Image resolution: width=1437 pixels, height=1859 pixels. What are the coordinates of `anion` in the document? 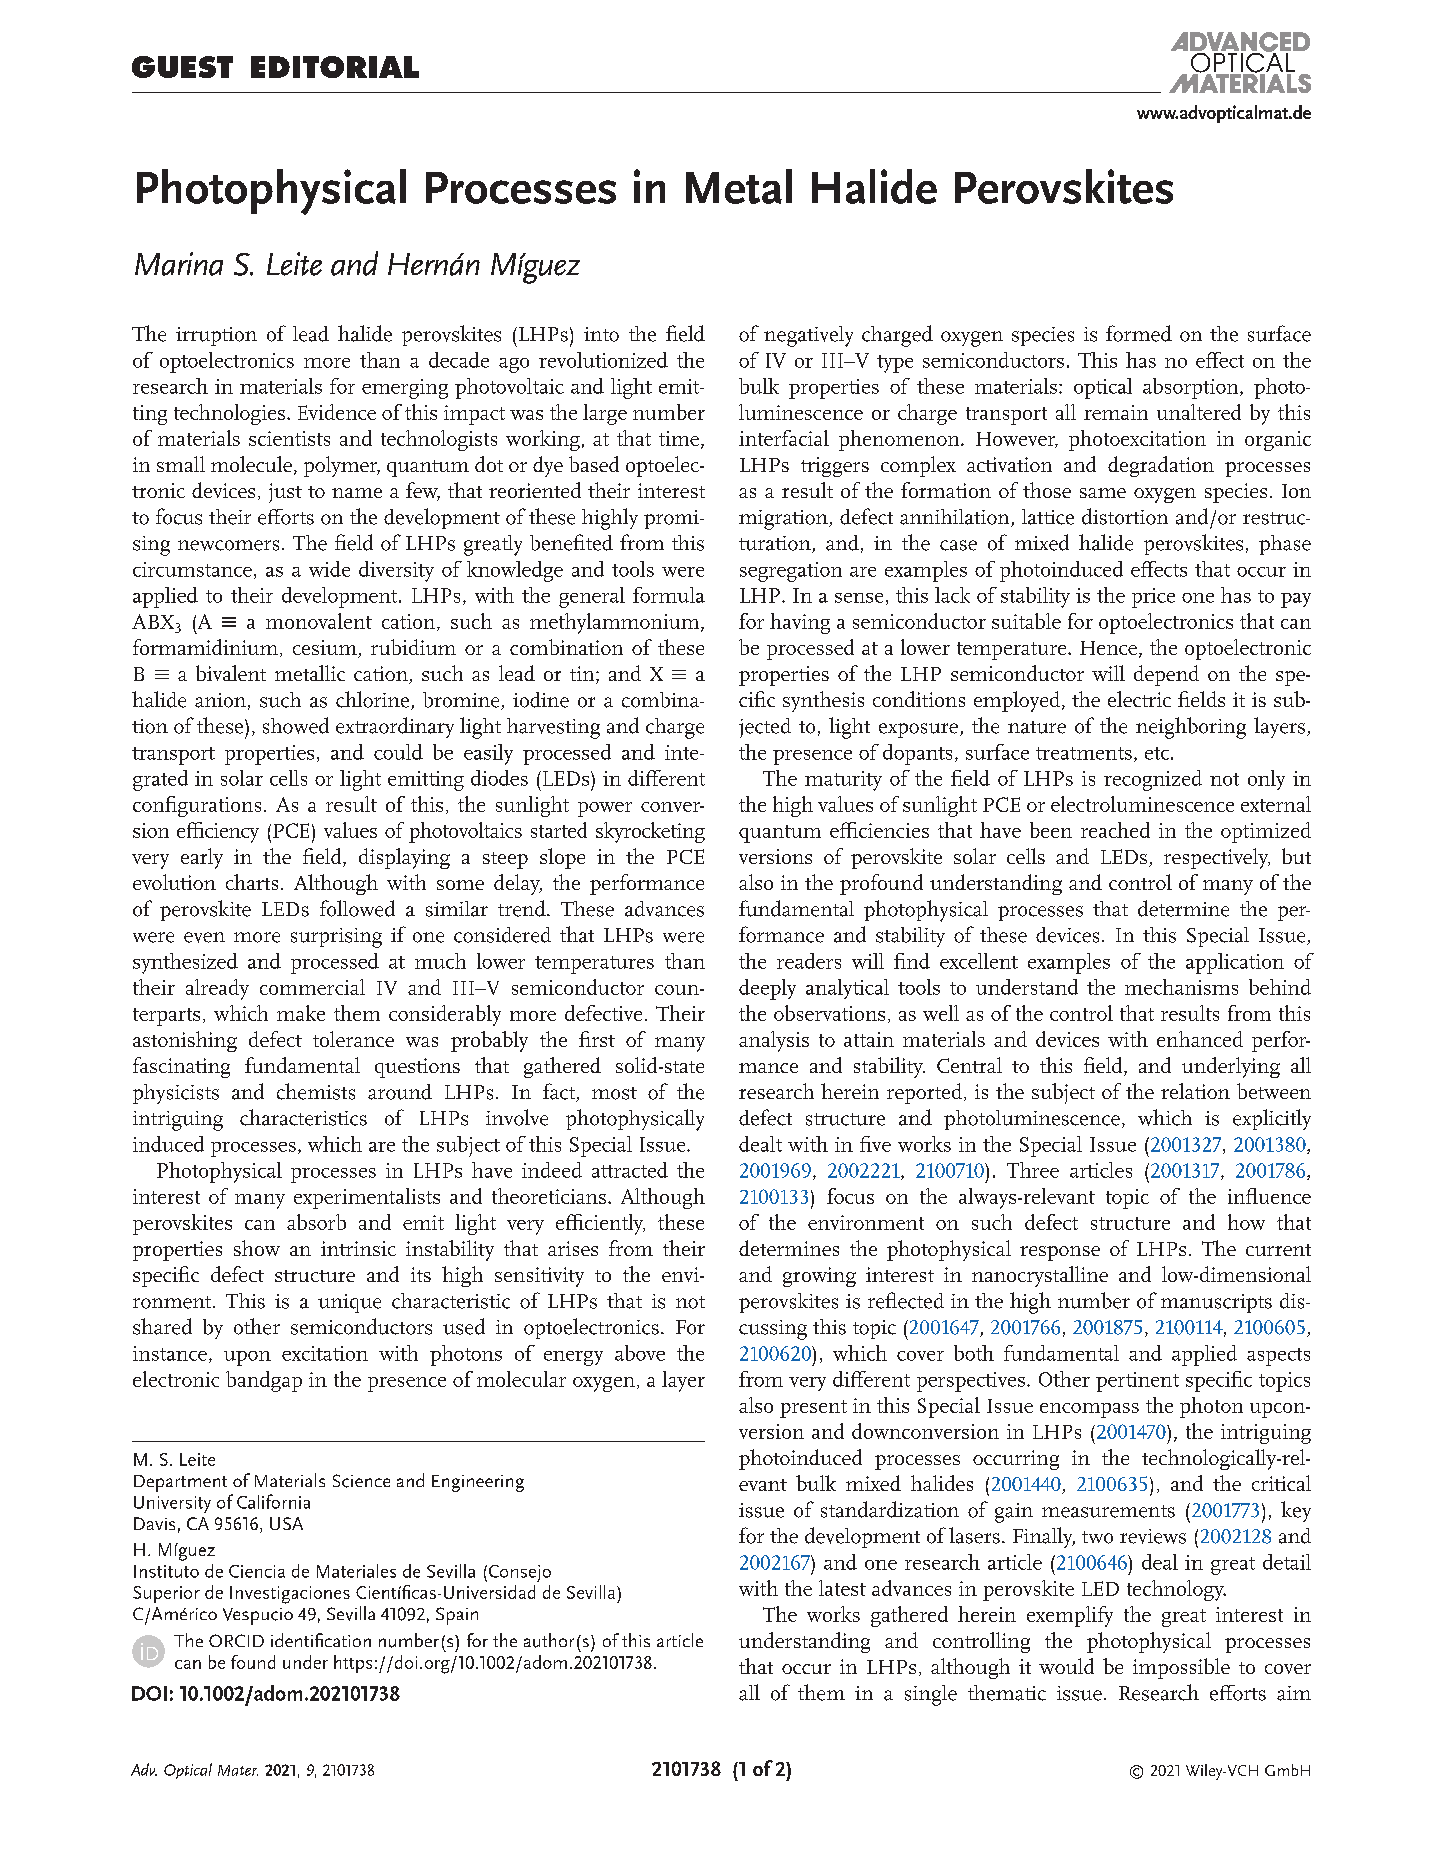 It's located at (220, 700).
